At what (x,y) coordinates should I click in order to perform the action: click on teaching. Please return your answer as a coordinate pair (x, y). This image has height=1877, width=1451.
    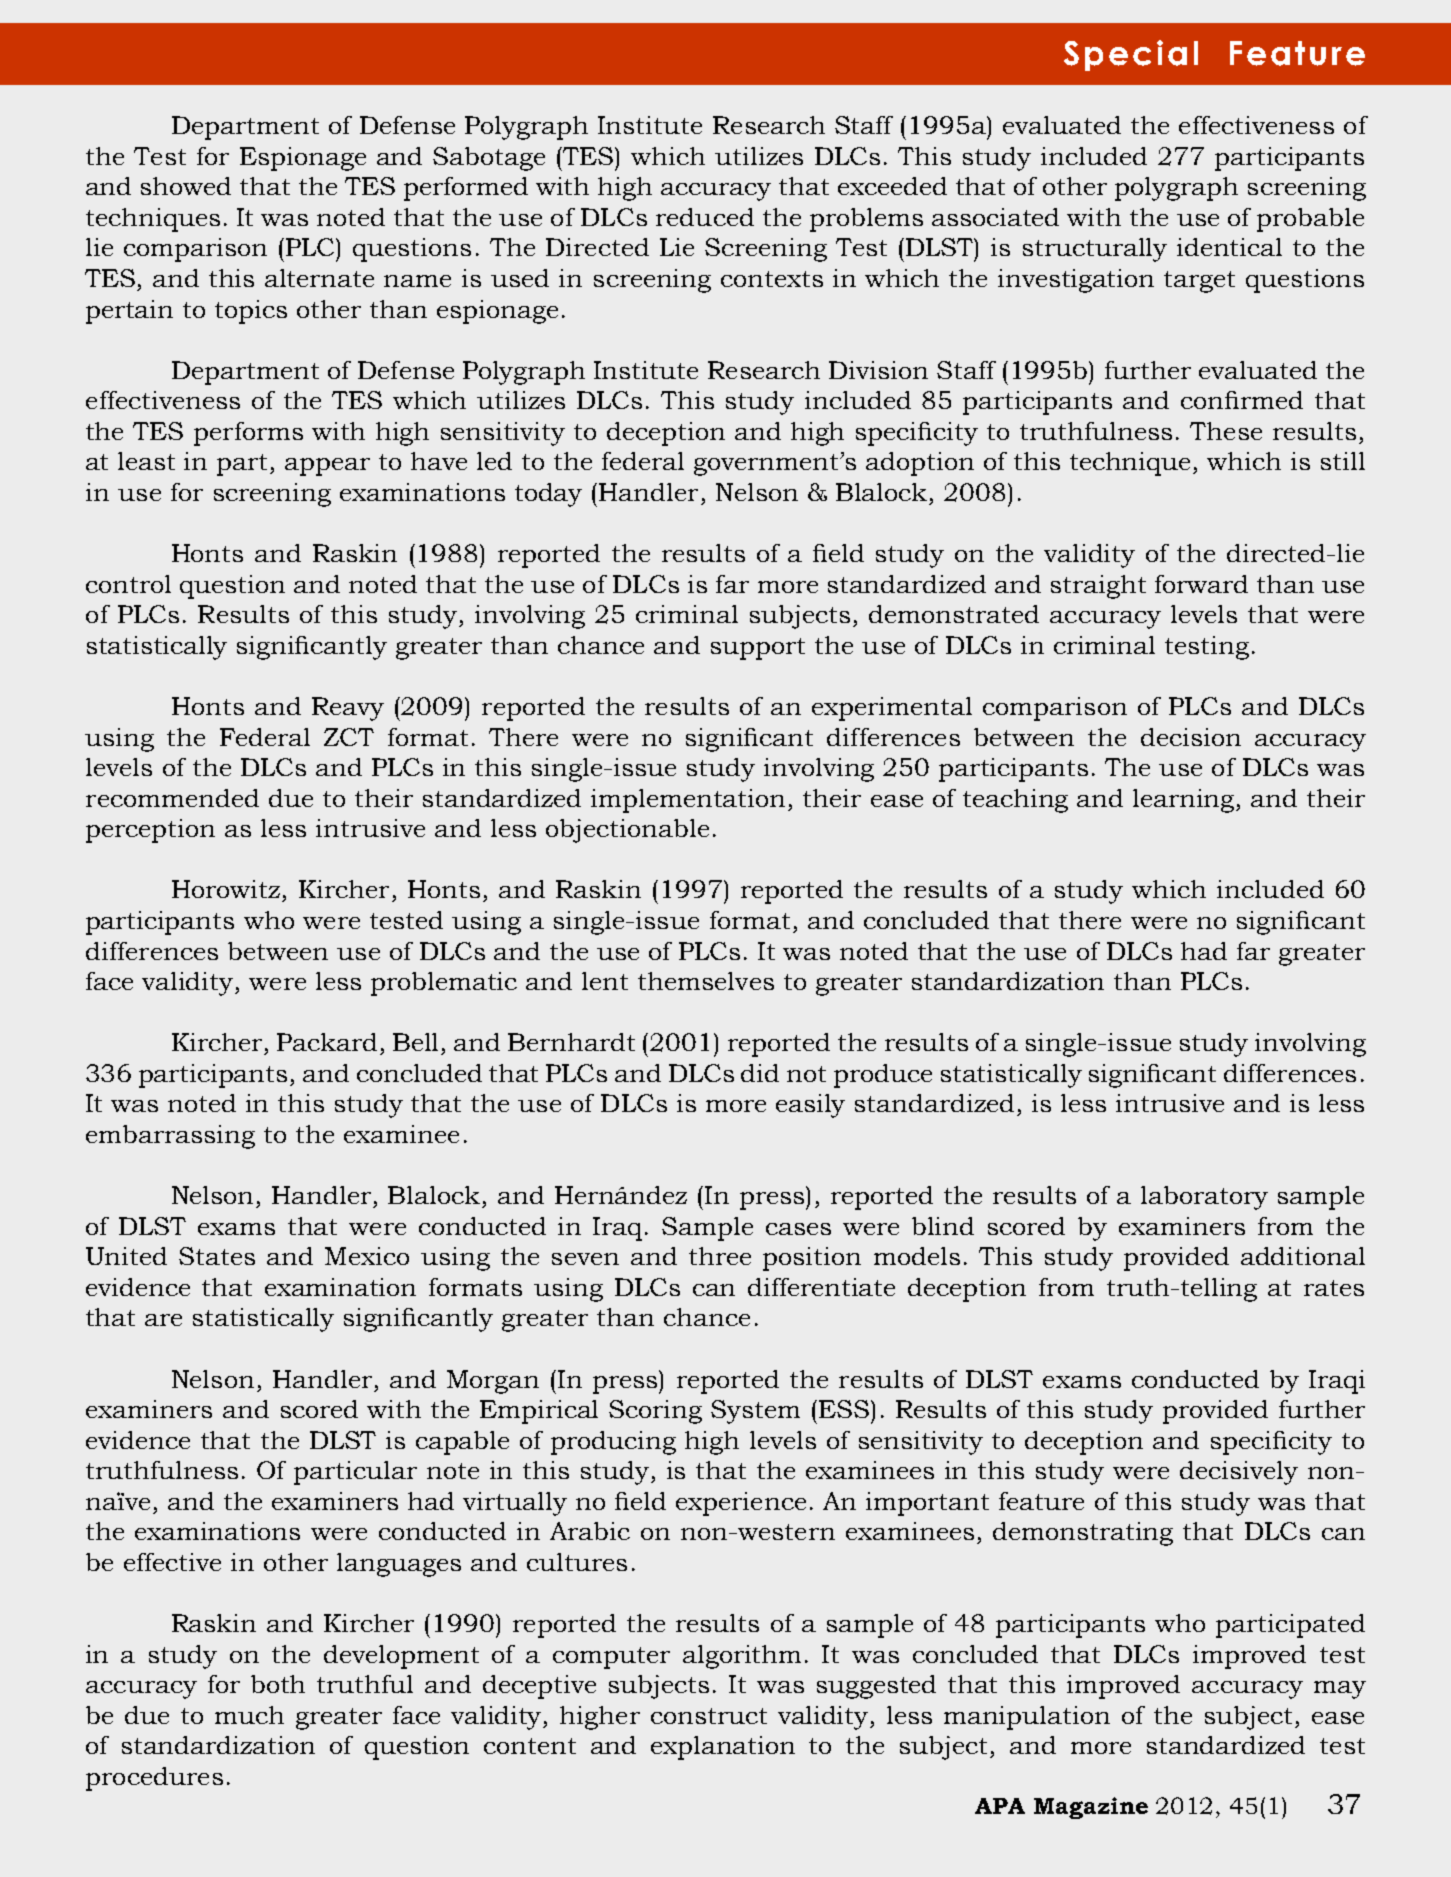
    Looking at the image, I should click on (1015, 801).
